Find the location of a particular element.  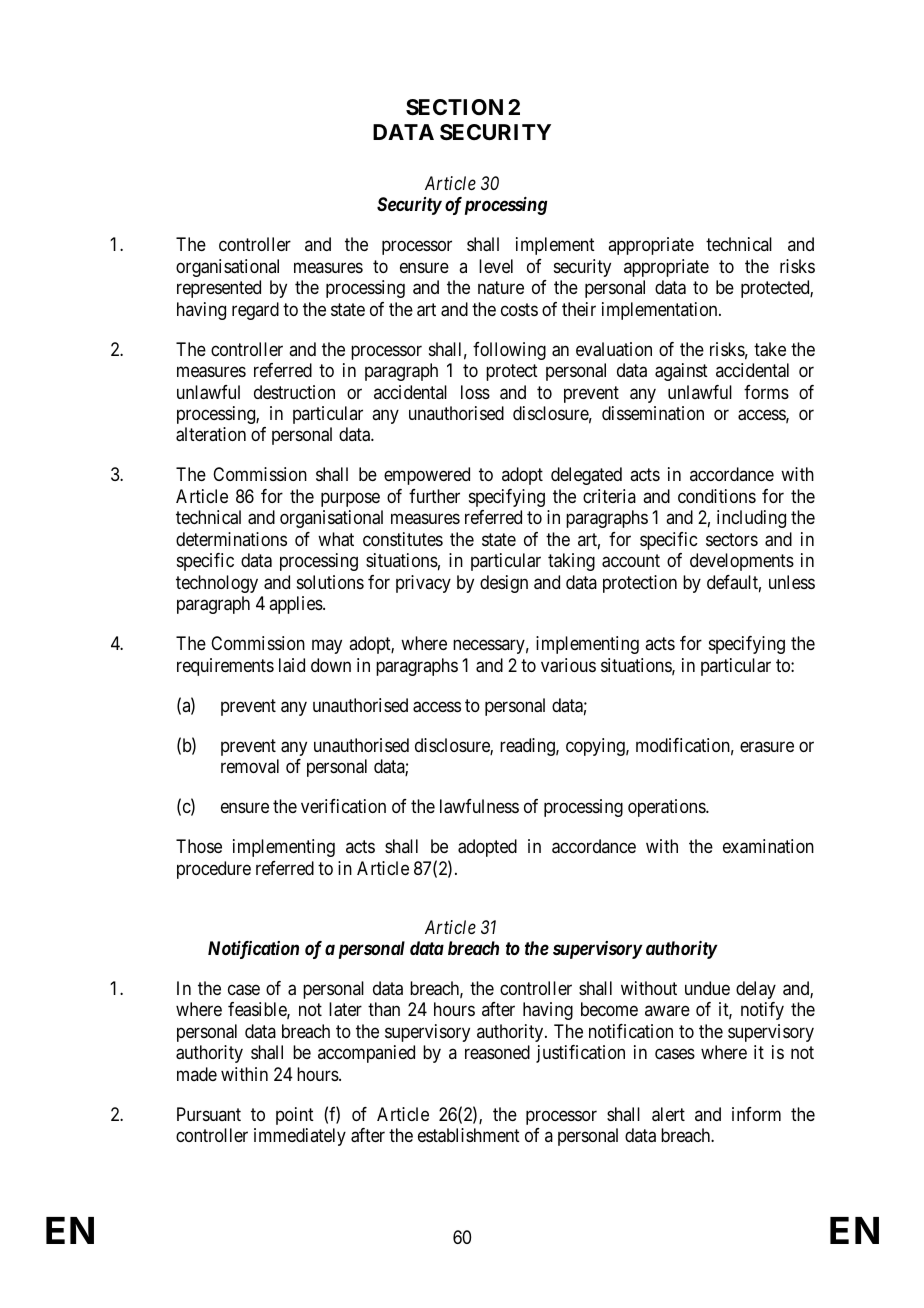

their is located at coordinates (579, 309).
